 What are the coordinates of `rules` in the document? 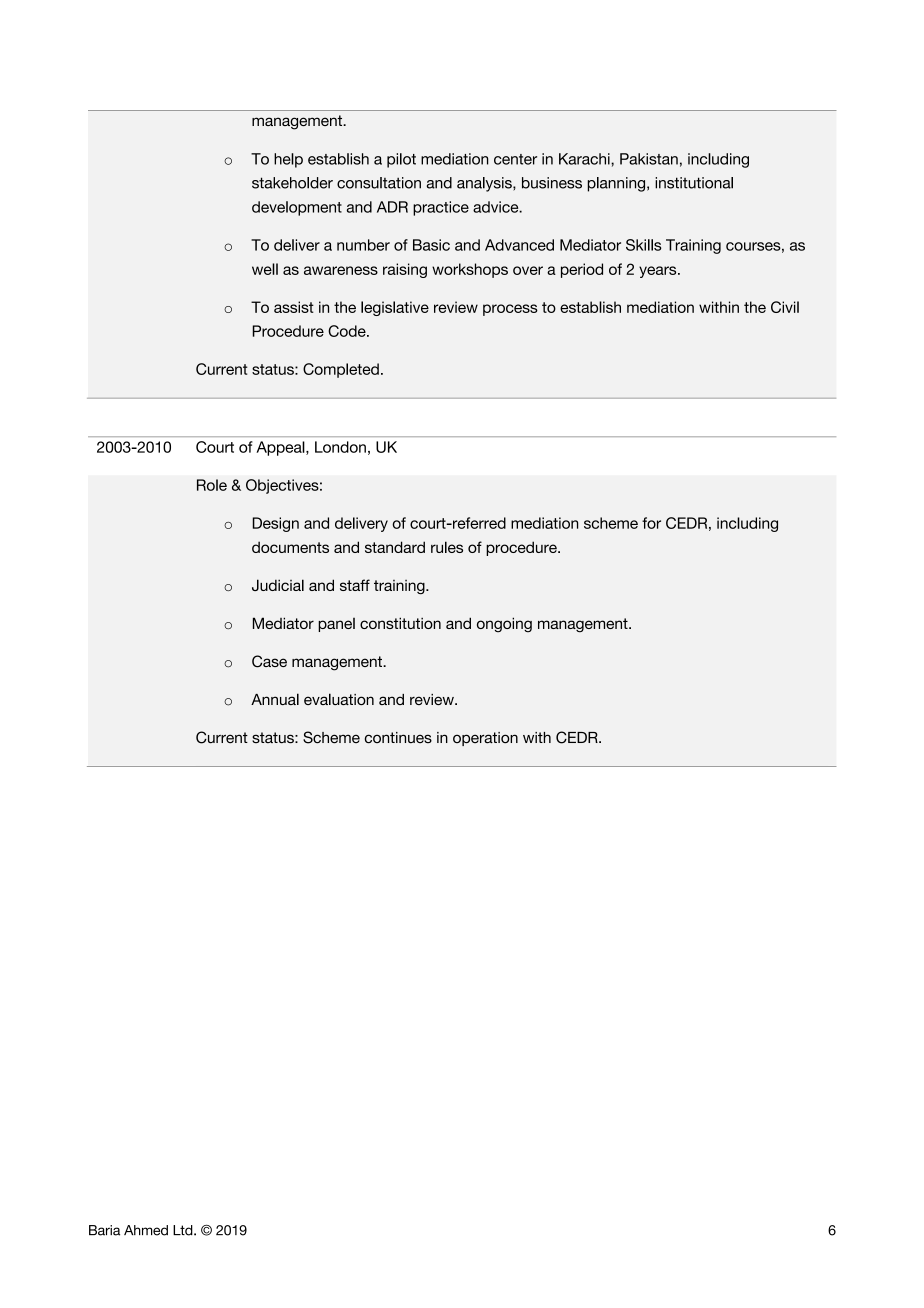 It's located at (447, 547).
